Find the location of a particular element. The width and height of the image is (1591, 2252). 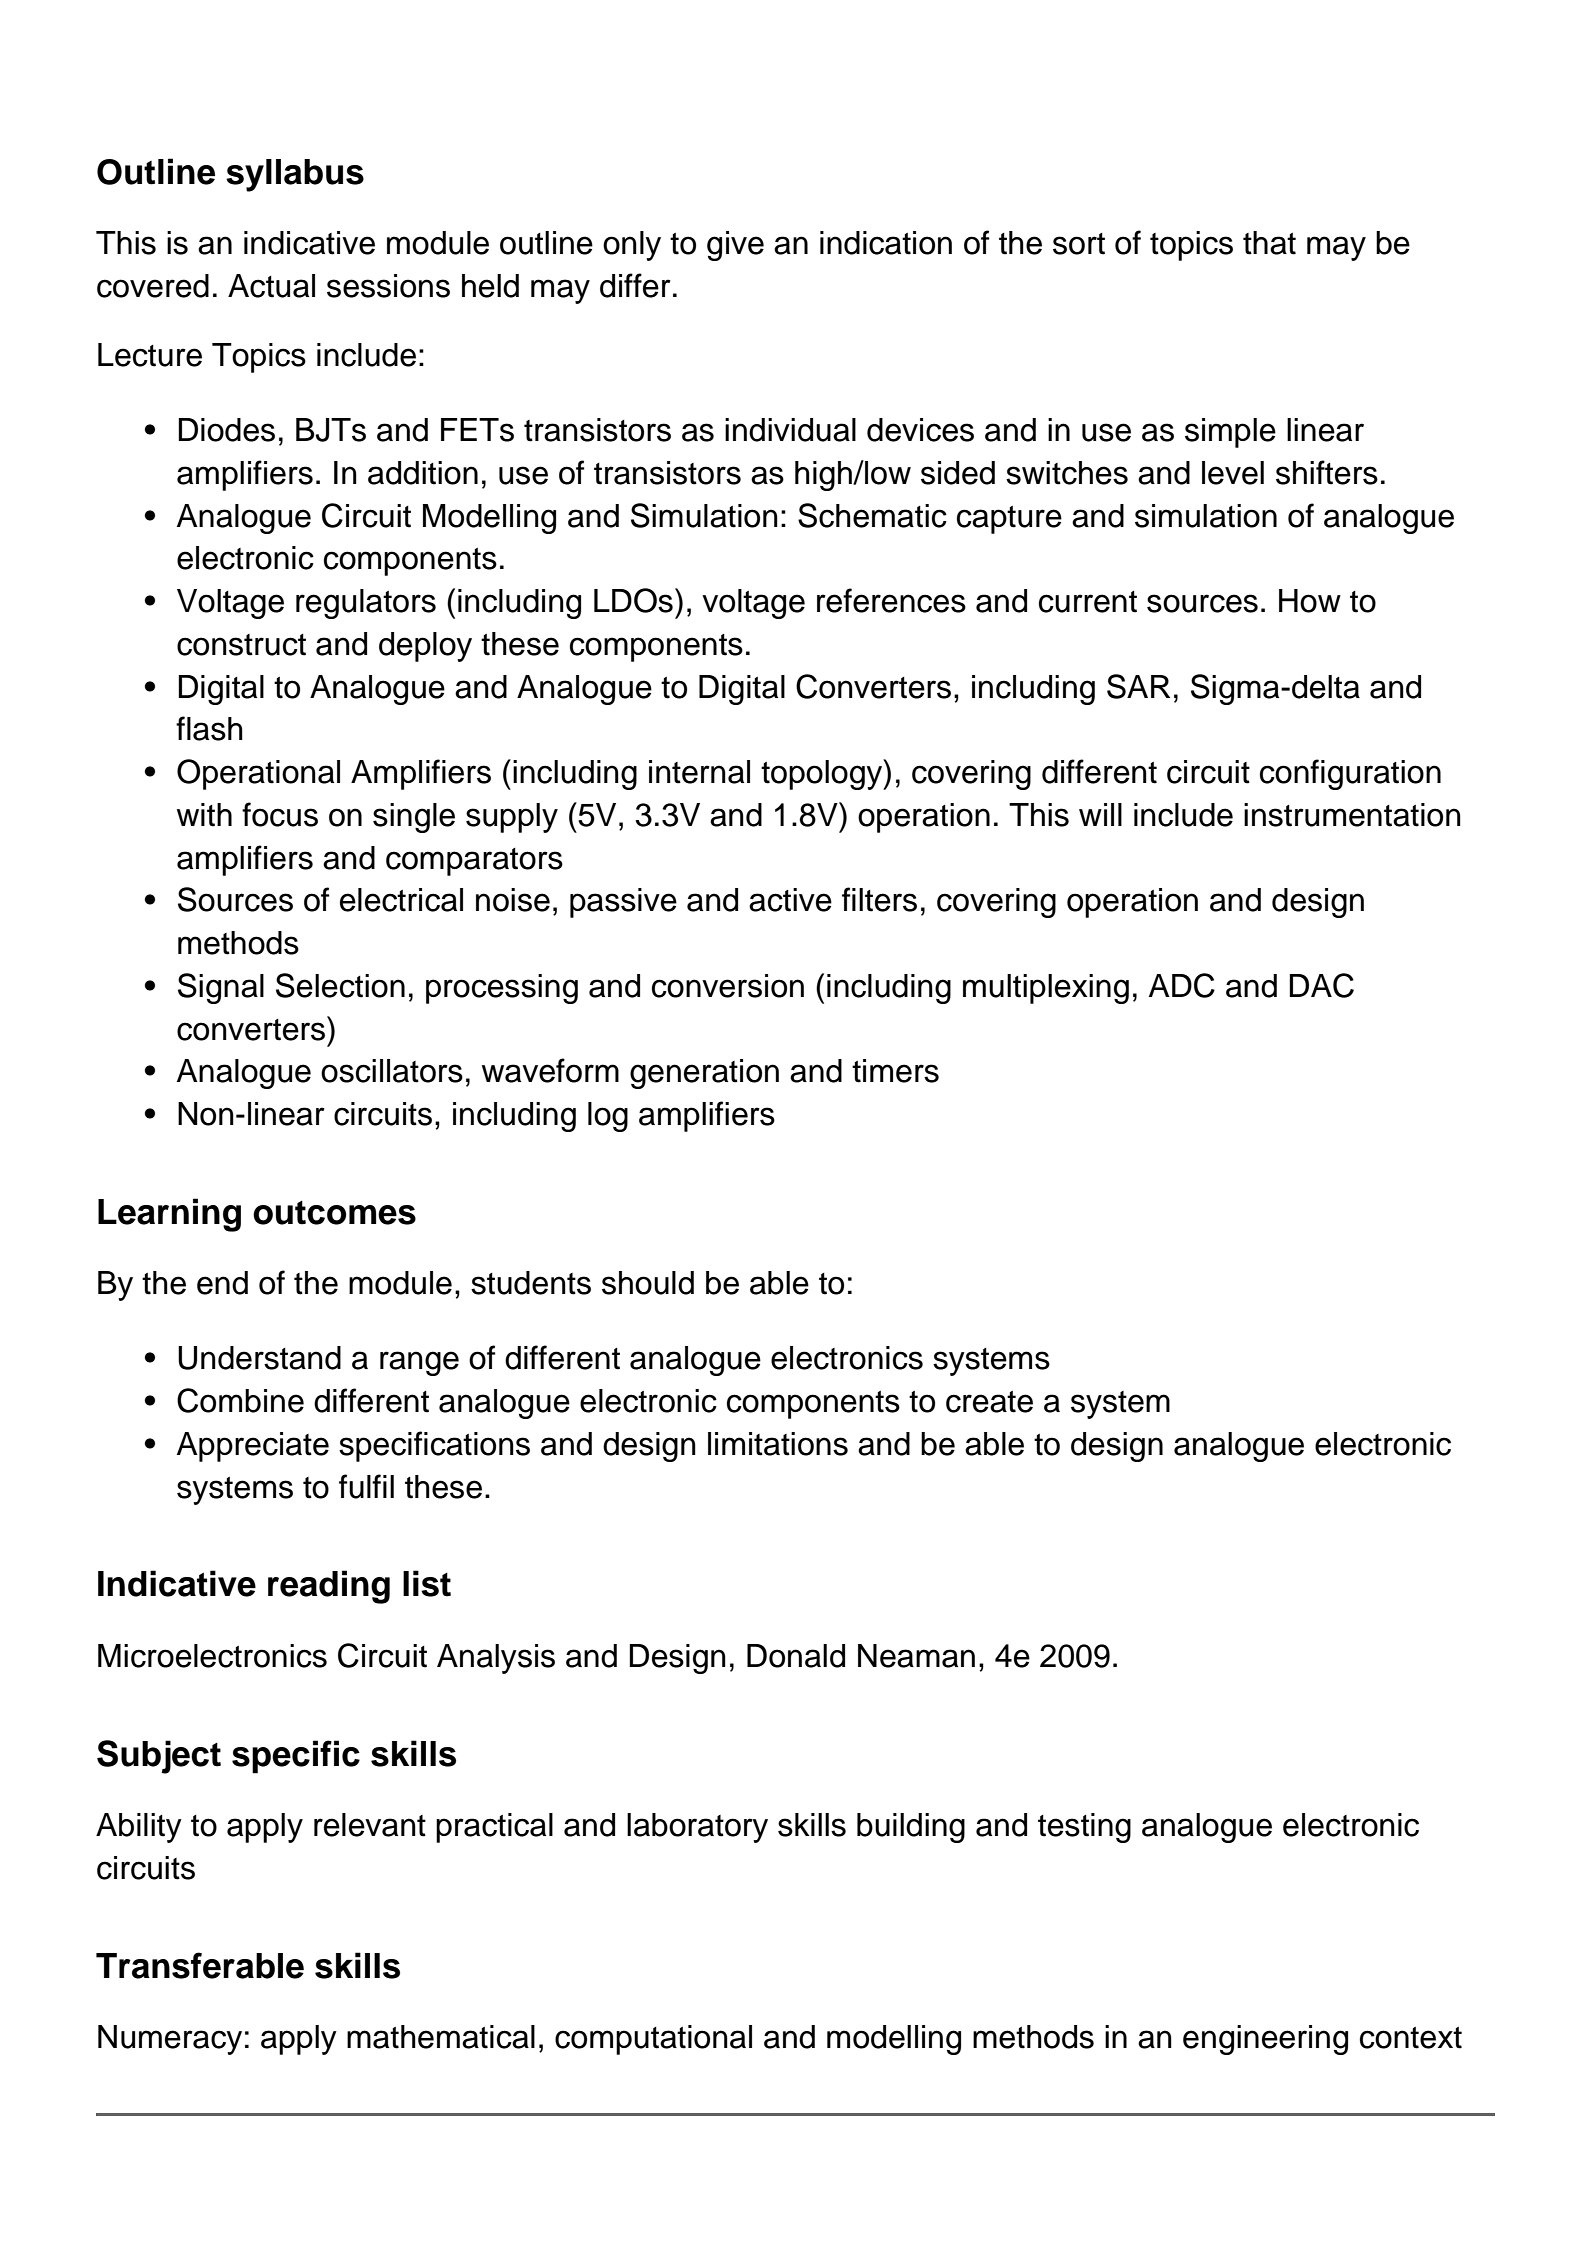

construct is located at coordinates (241, 645).
